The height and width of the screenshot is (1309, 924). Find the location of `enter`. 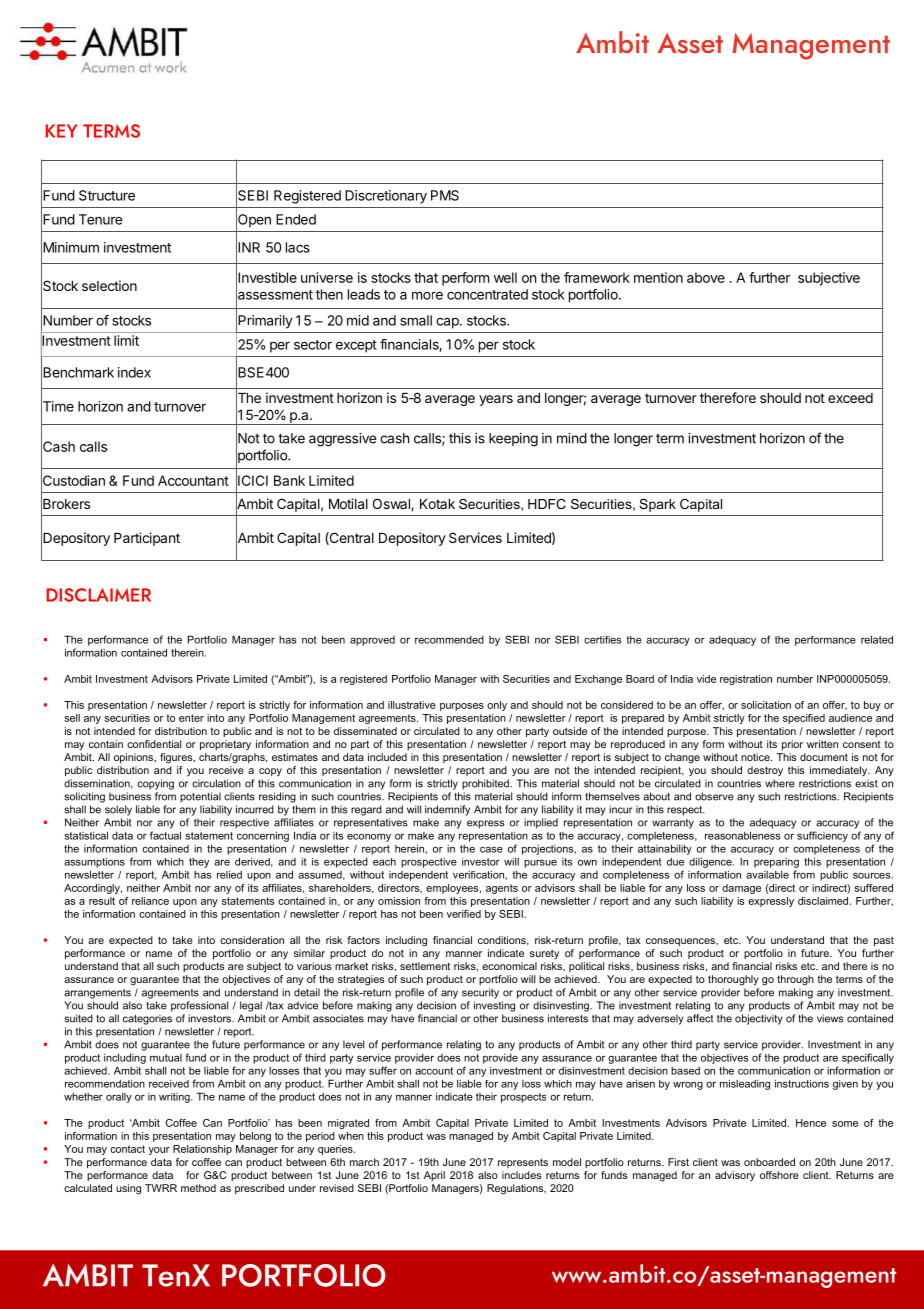

enter is located at coordinates (191, 718).
